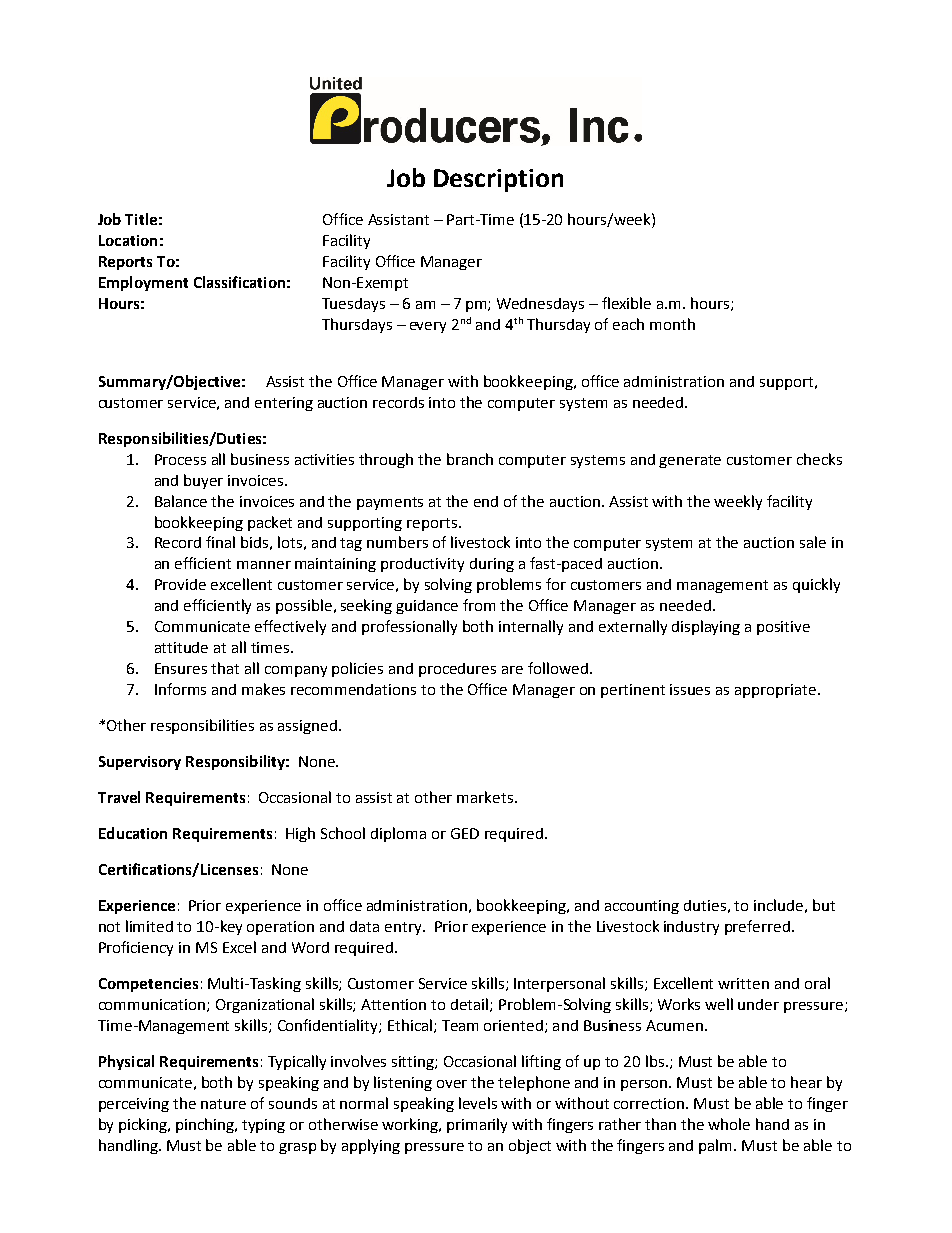 The height and width of the document is (1233, 952). Describe the element at coordinates (404, 928) in the document. I see `entry` at that location.
